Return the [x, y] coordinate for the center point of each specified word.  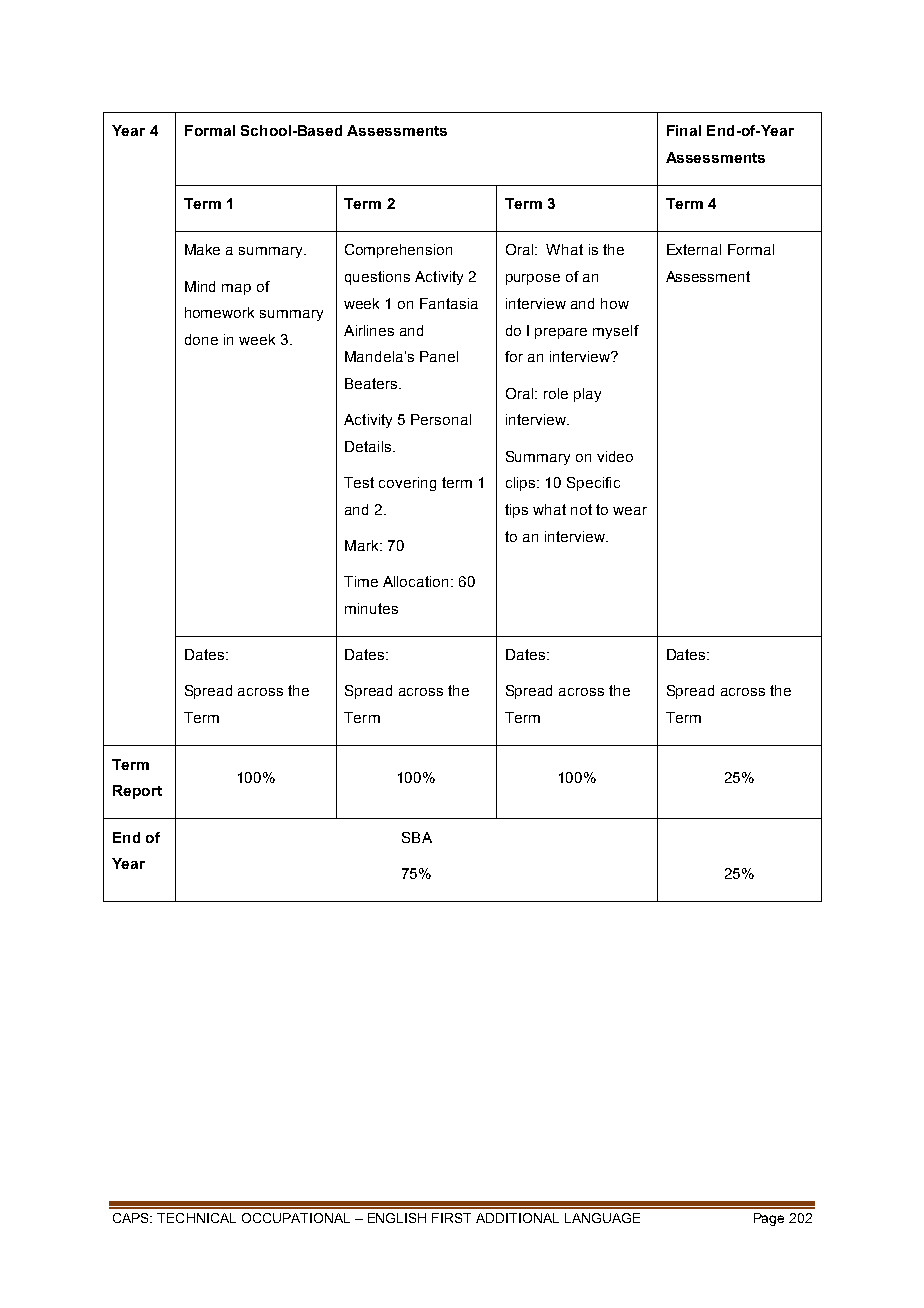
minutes [371, 608]
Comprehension [398, 251]
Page [769, 1219]
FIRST [451, 1218]
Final [684, 130]
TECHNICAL [196, 1218]
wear [630, 511]
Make [202, 249]
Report [137, 792]
